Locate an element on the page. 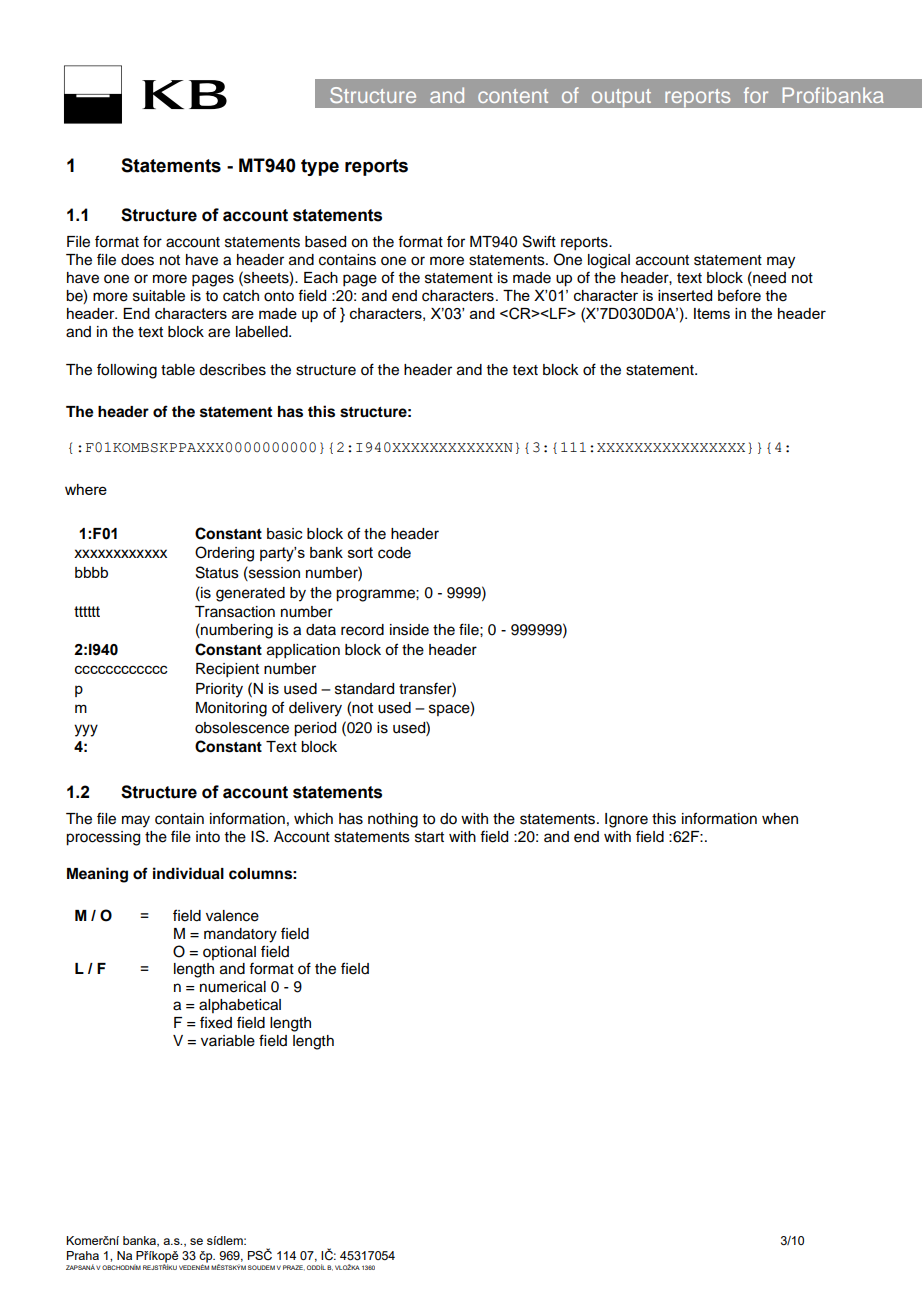  logical is located at coordinates (609, 261).
